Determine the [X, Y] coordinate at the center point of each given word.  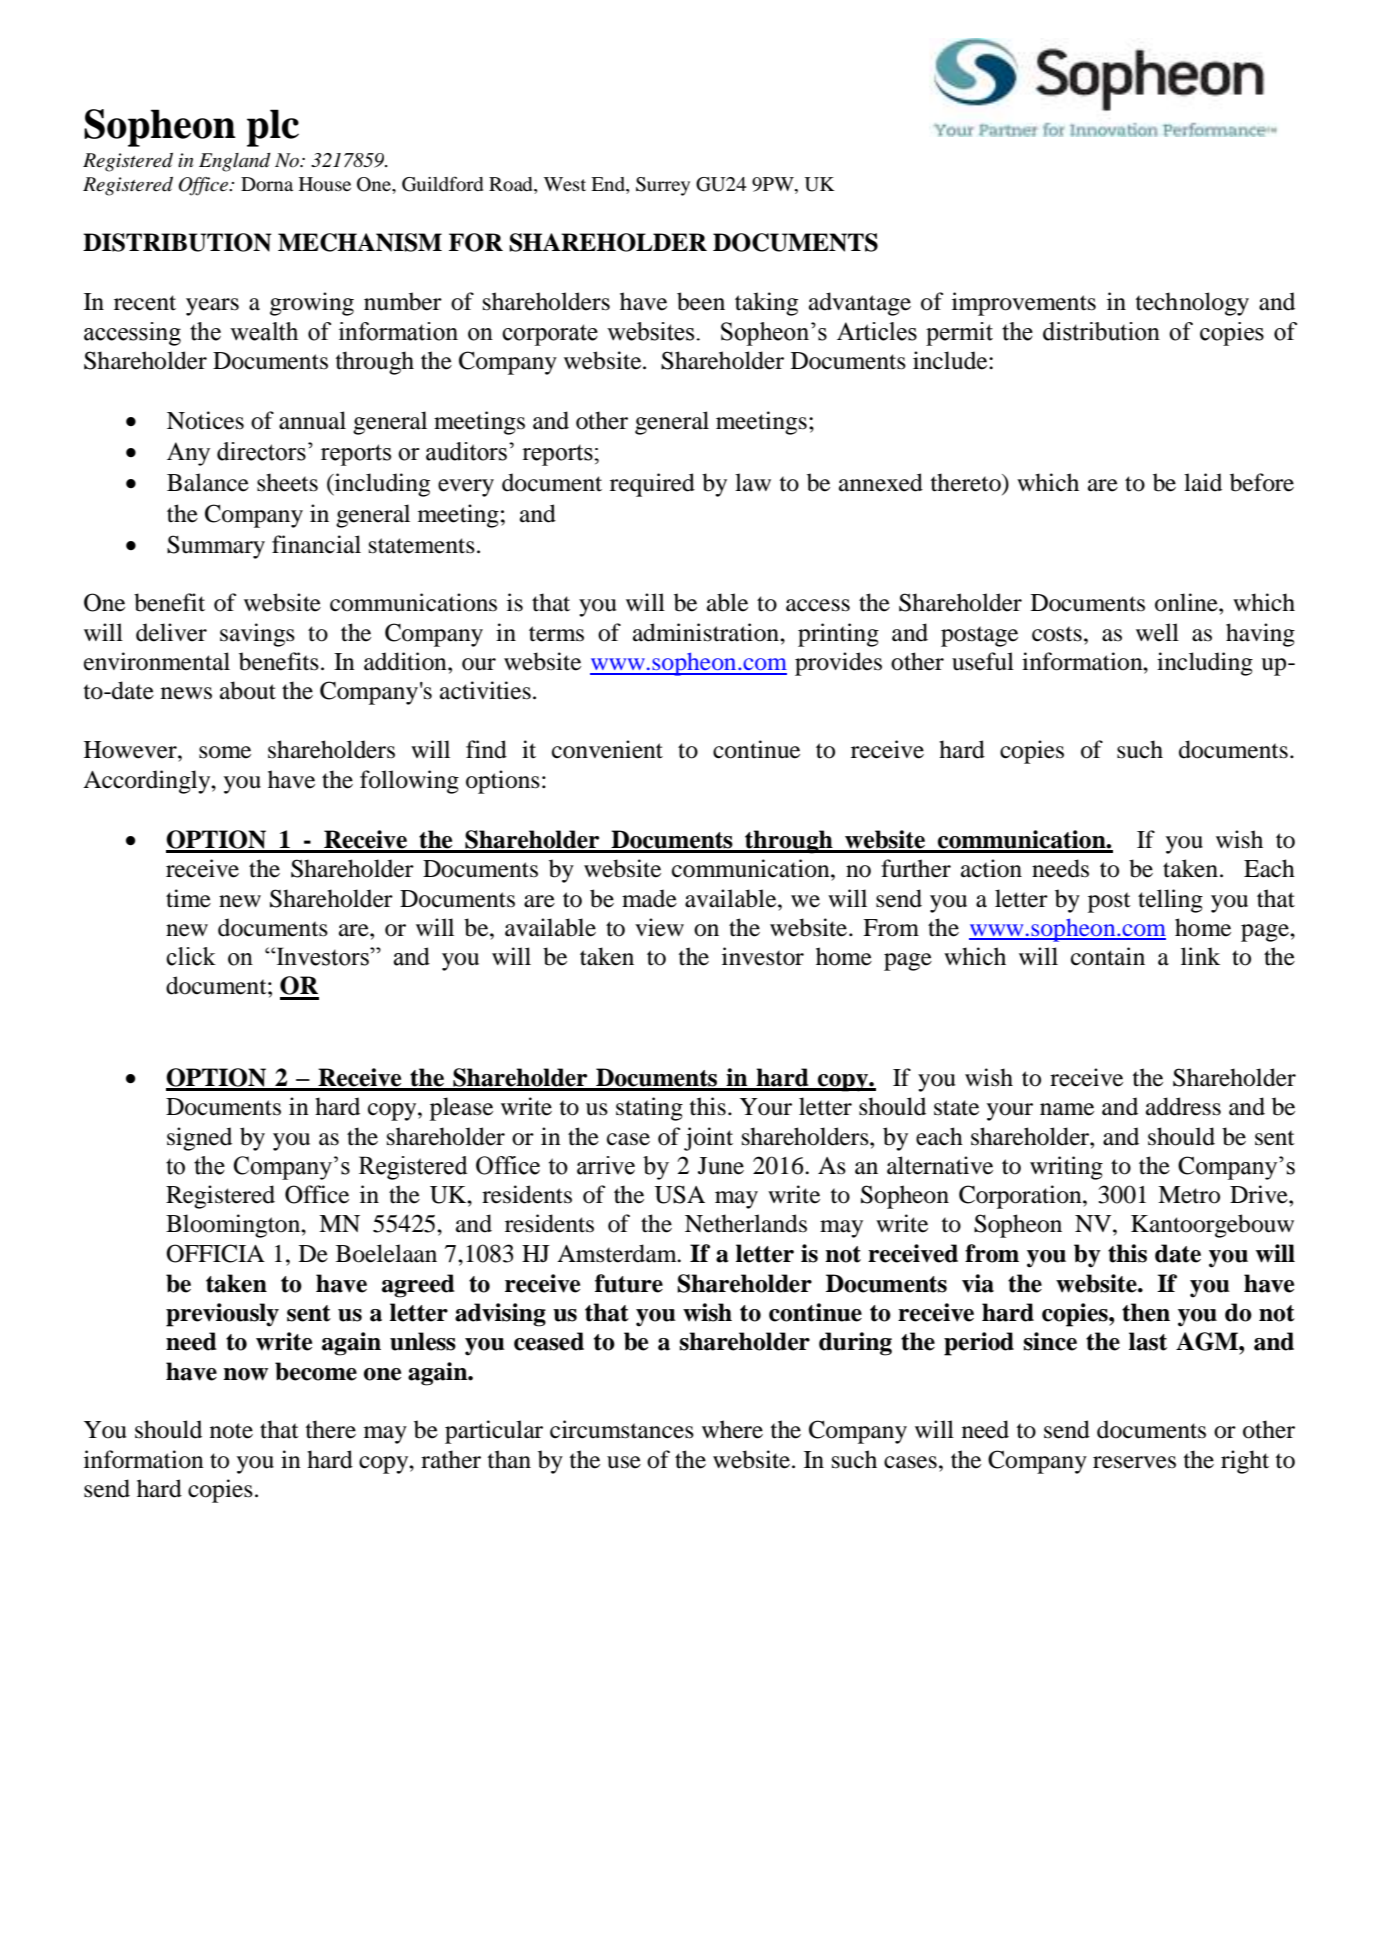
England [235, 162]
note [231, 1431]
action [991, 868]
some [225, 752]
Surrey [663, 186]
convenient [607, 749]
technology [1192, 304]
